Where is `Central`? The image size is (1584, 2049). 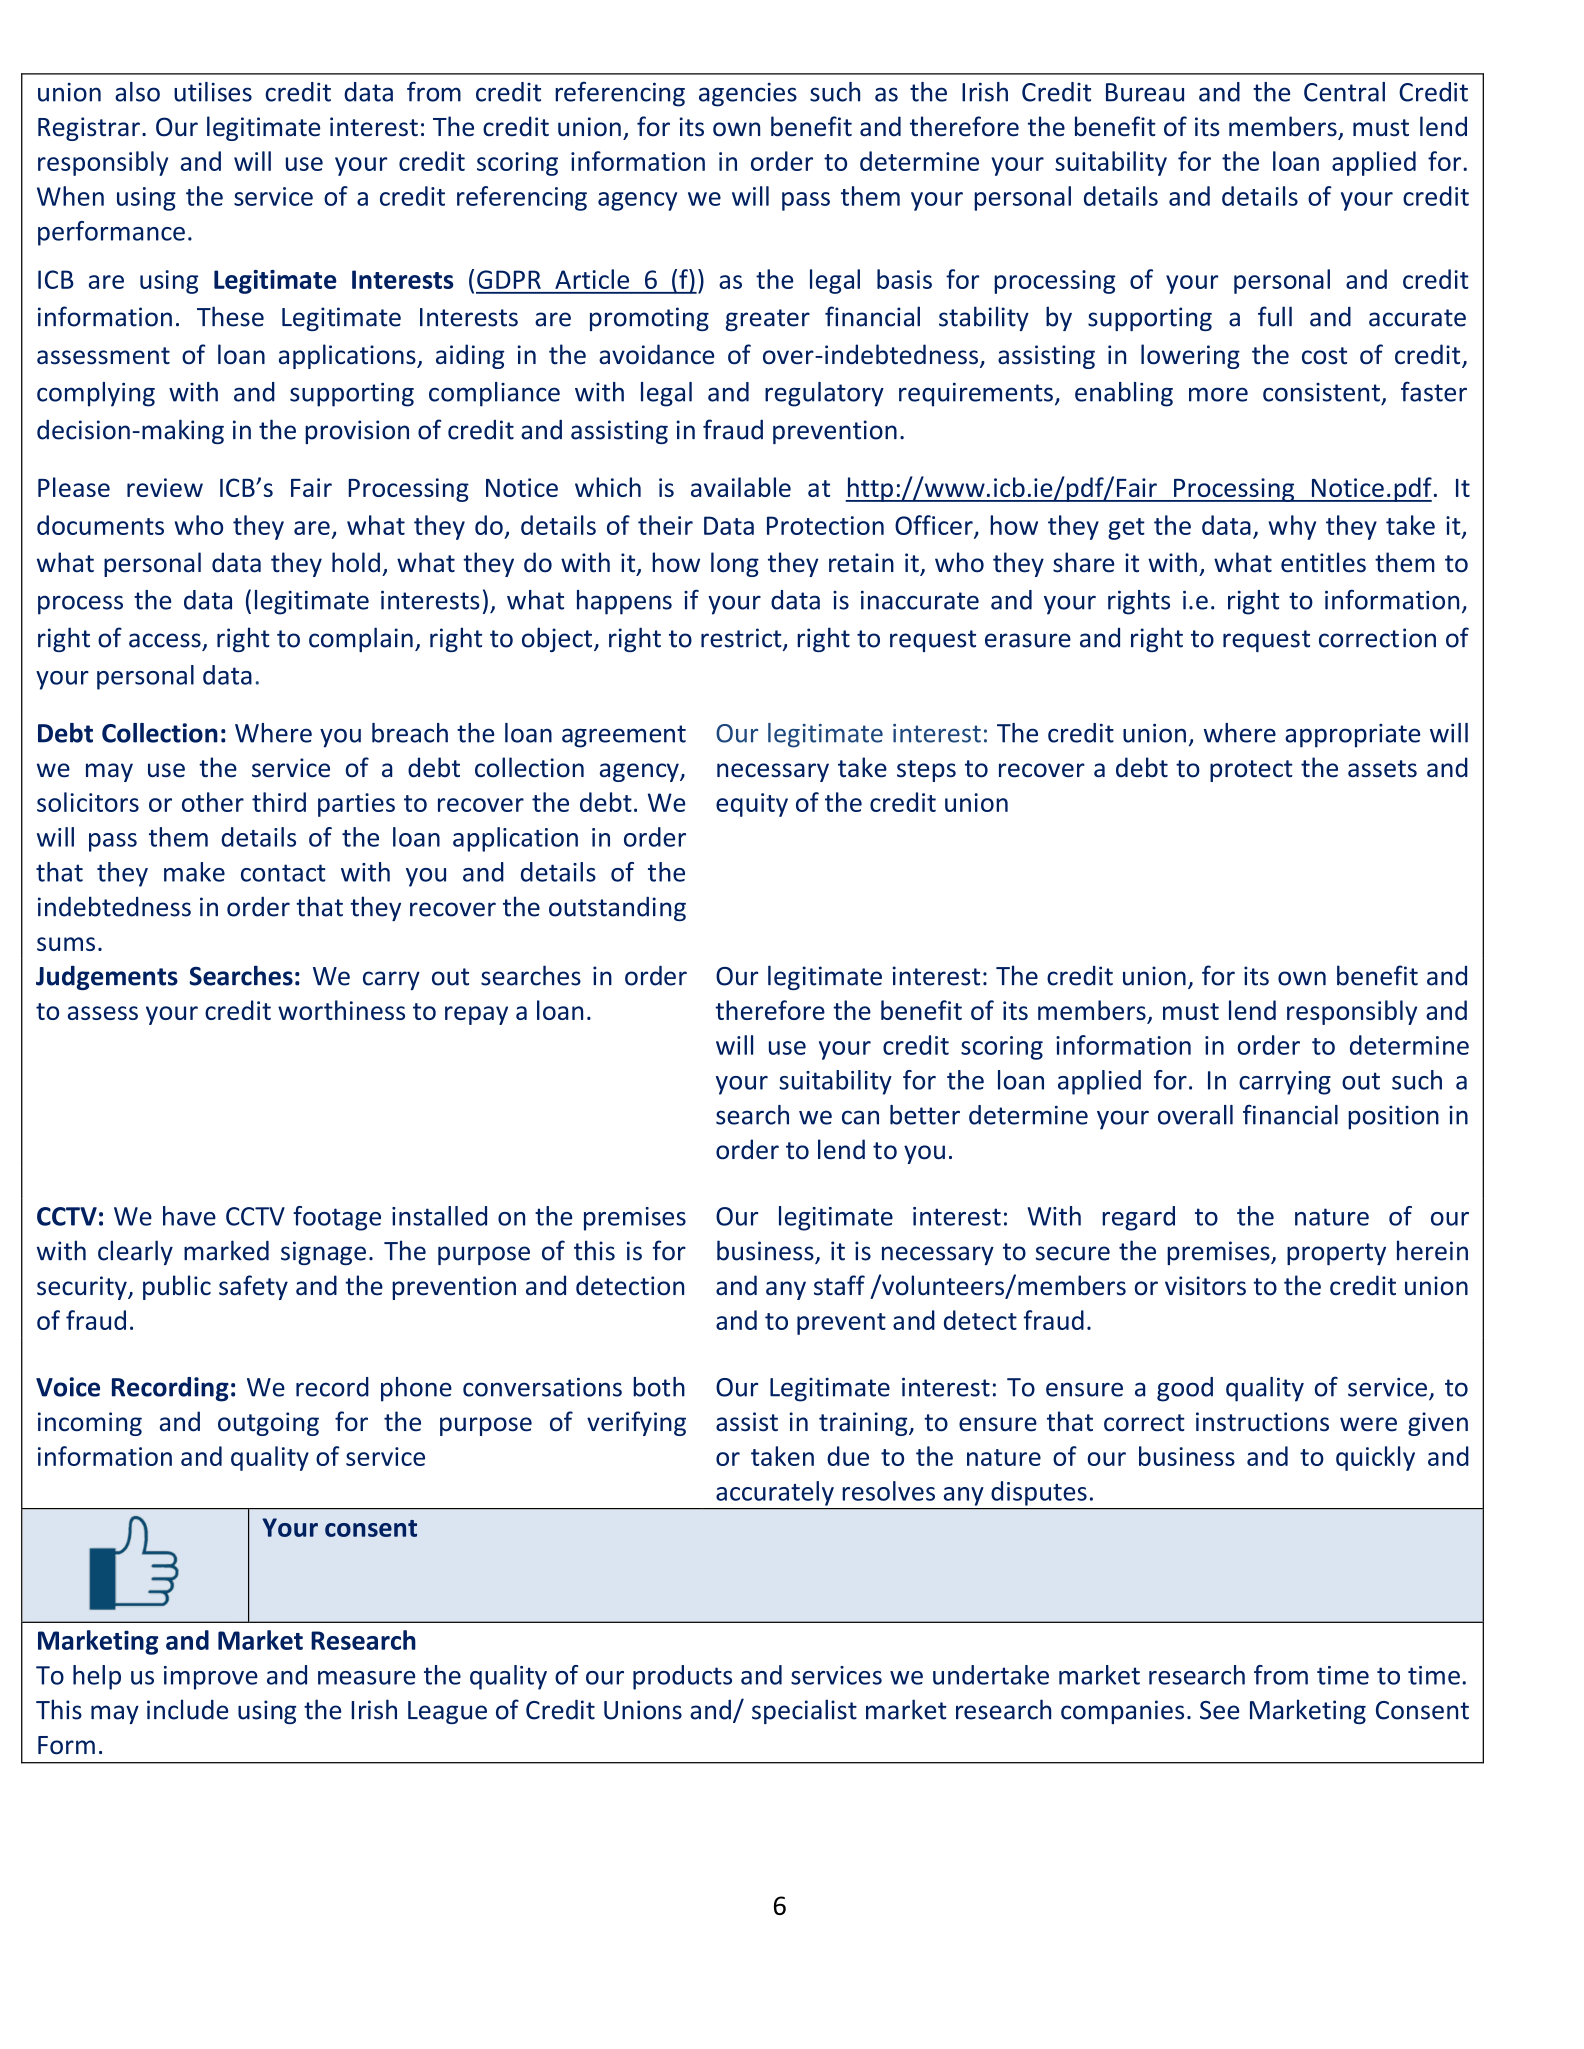
Central is located at coordinates (1344, 92).
